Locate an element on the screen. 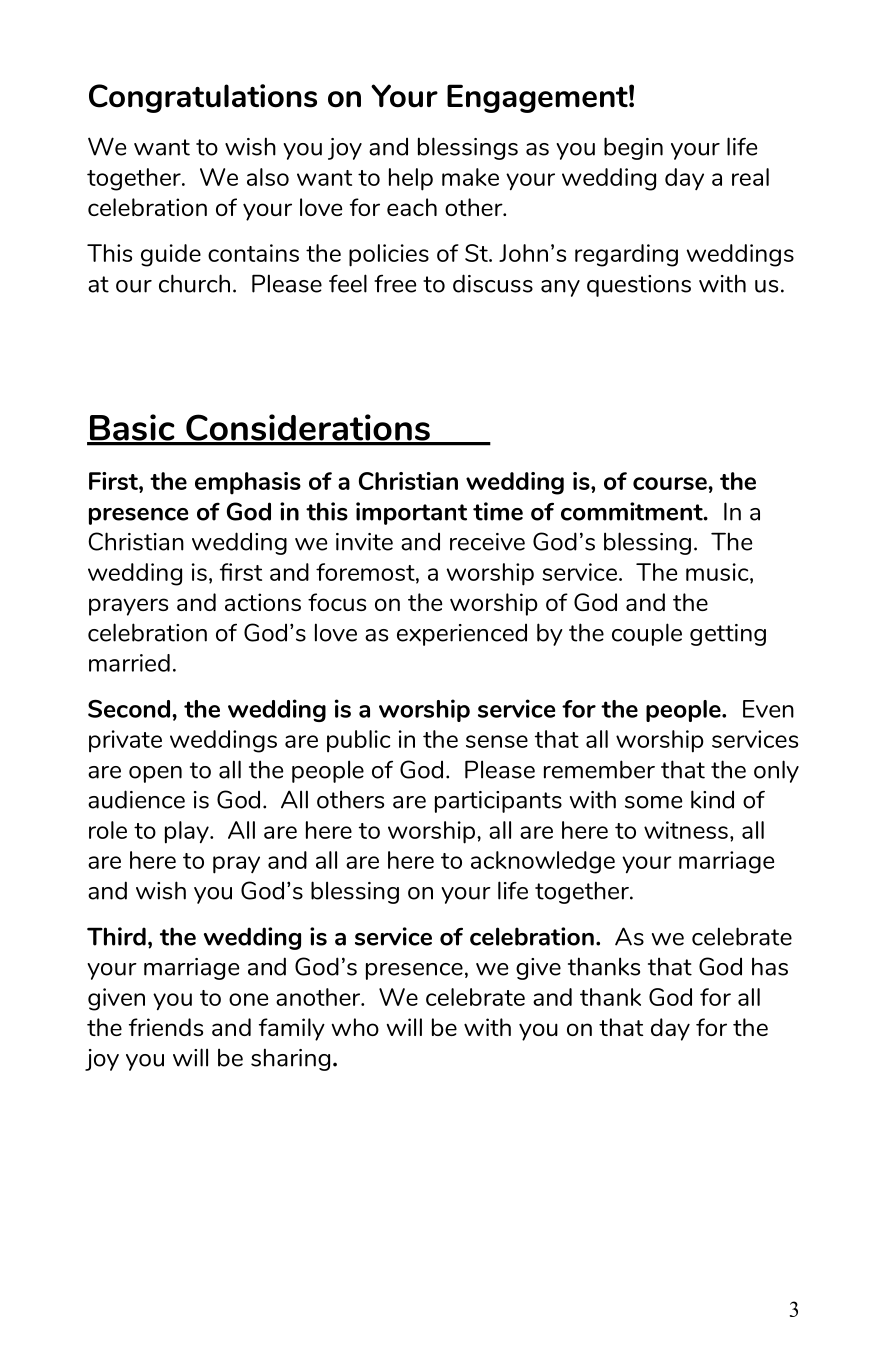 The image size is (887, 1372). receive is located at coordinates (487, 542).
